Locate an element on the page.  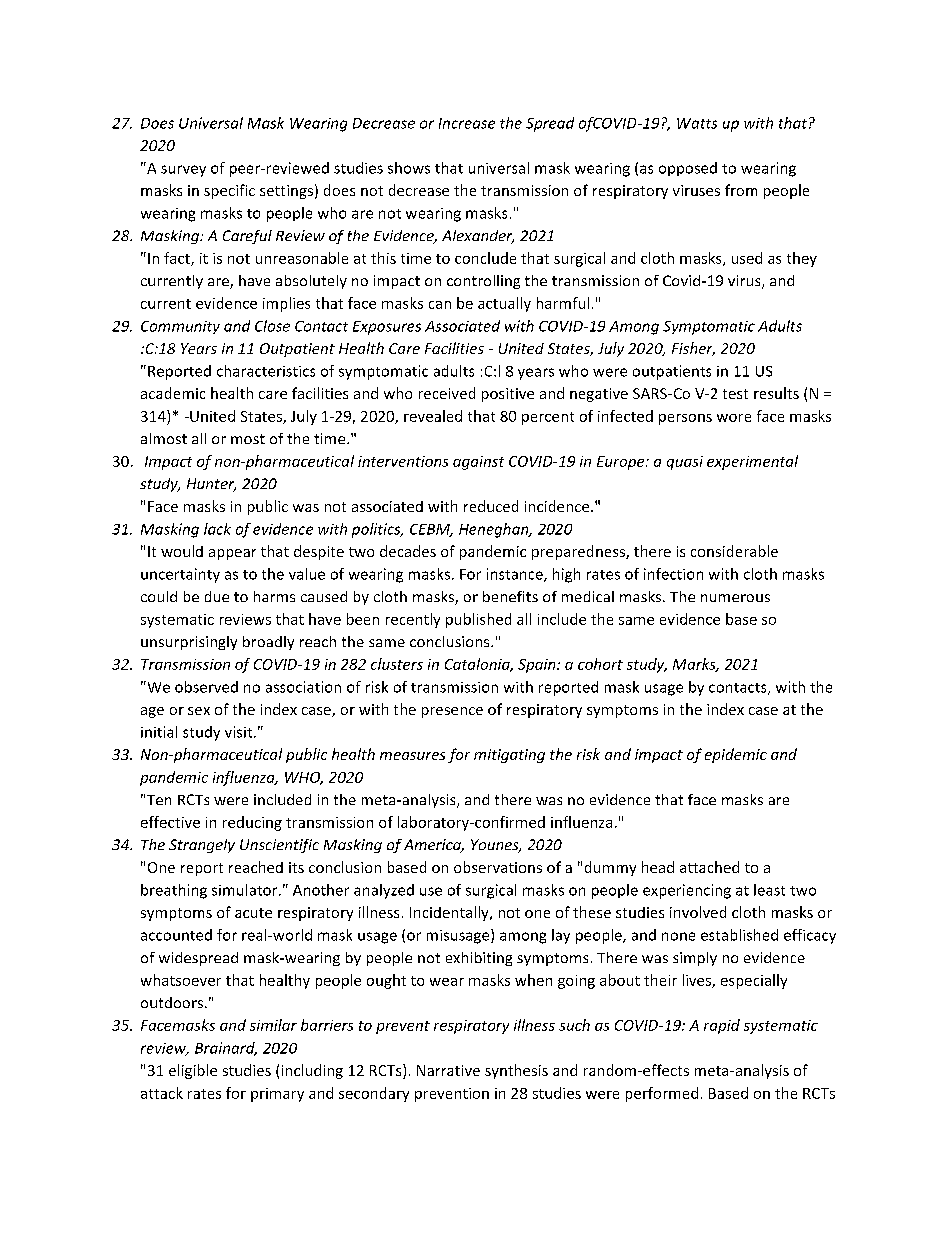
opposed is located at coordinates (688, 169).
